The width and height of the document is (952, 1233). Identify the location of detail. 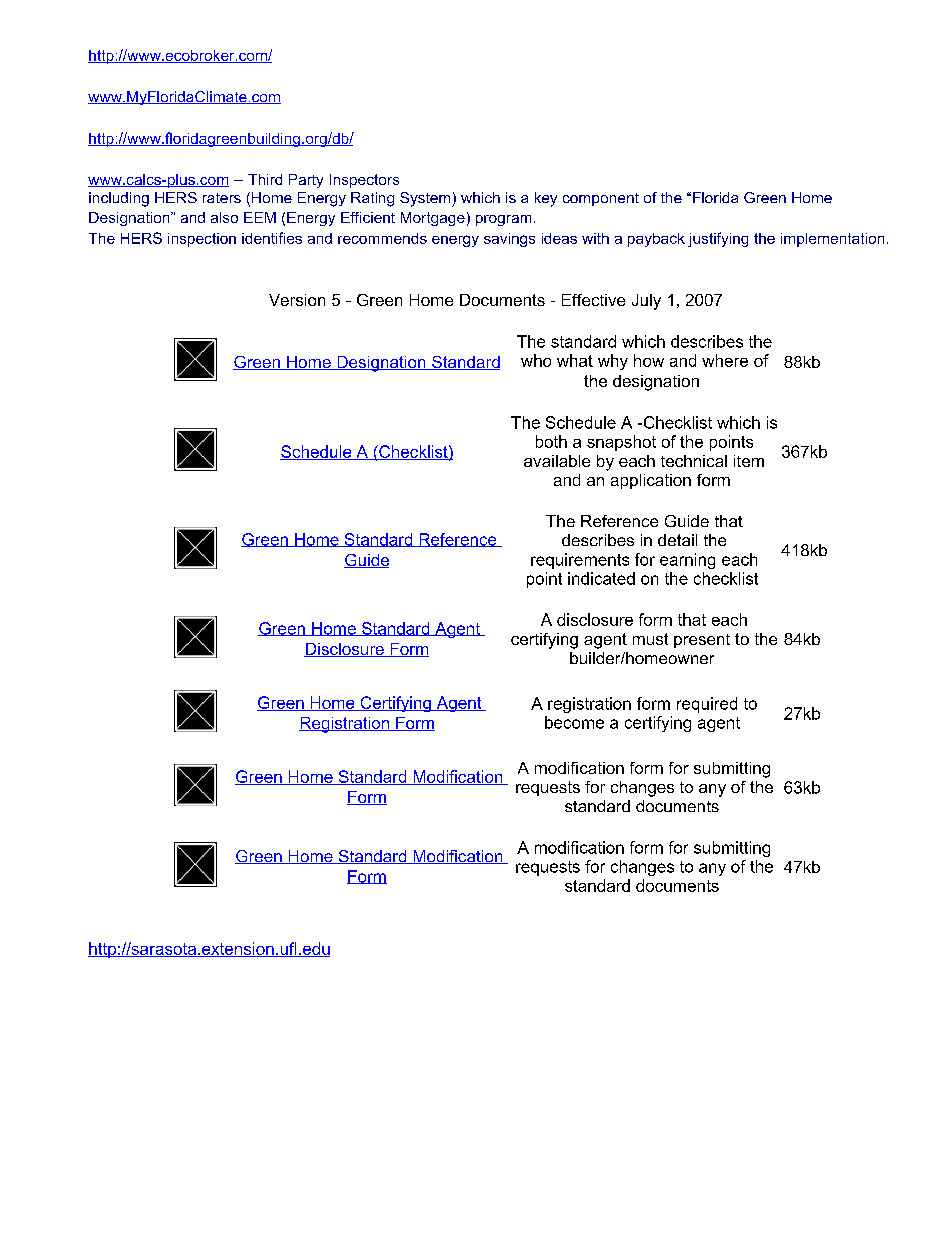
(677, 540).
